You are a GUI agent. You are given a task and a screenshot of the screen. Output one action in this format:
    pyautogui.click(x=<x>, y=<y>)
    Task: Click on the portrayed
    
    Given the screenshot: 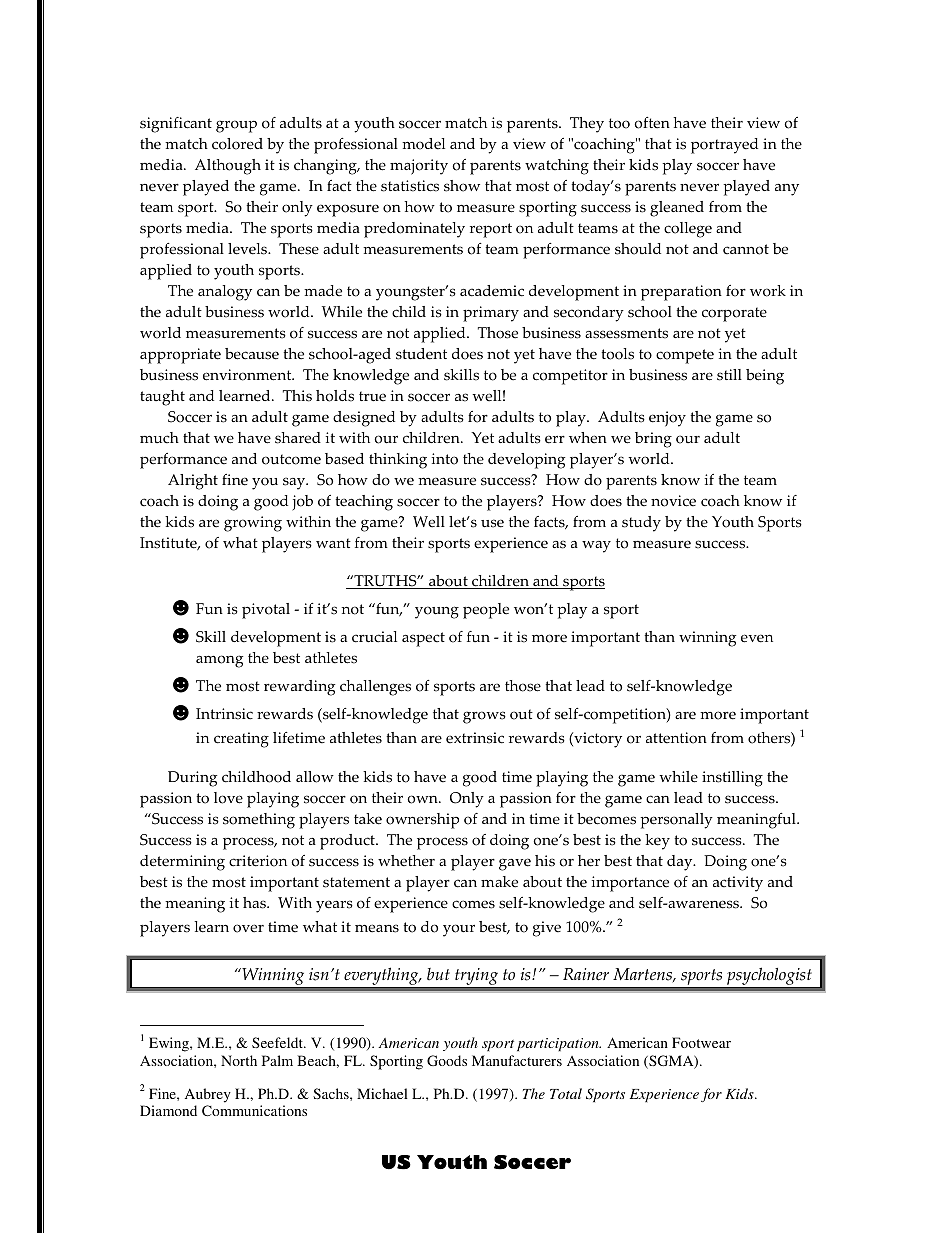 What is the action you would take?
    pyautogui.click(x=724, y=146)
